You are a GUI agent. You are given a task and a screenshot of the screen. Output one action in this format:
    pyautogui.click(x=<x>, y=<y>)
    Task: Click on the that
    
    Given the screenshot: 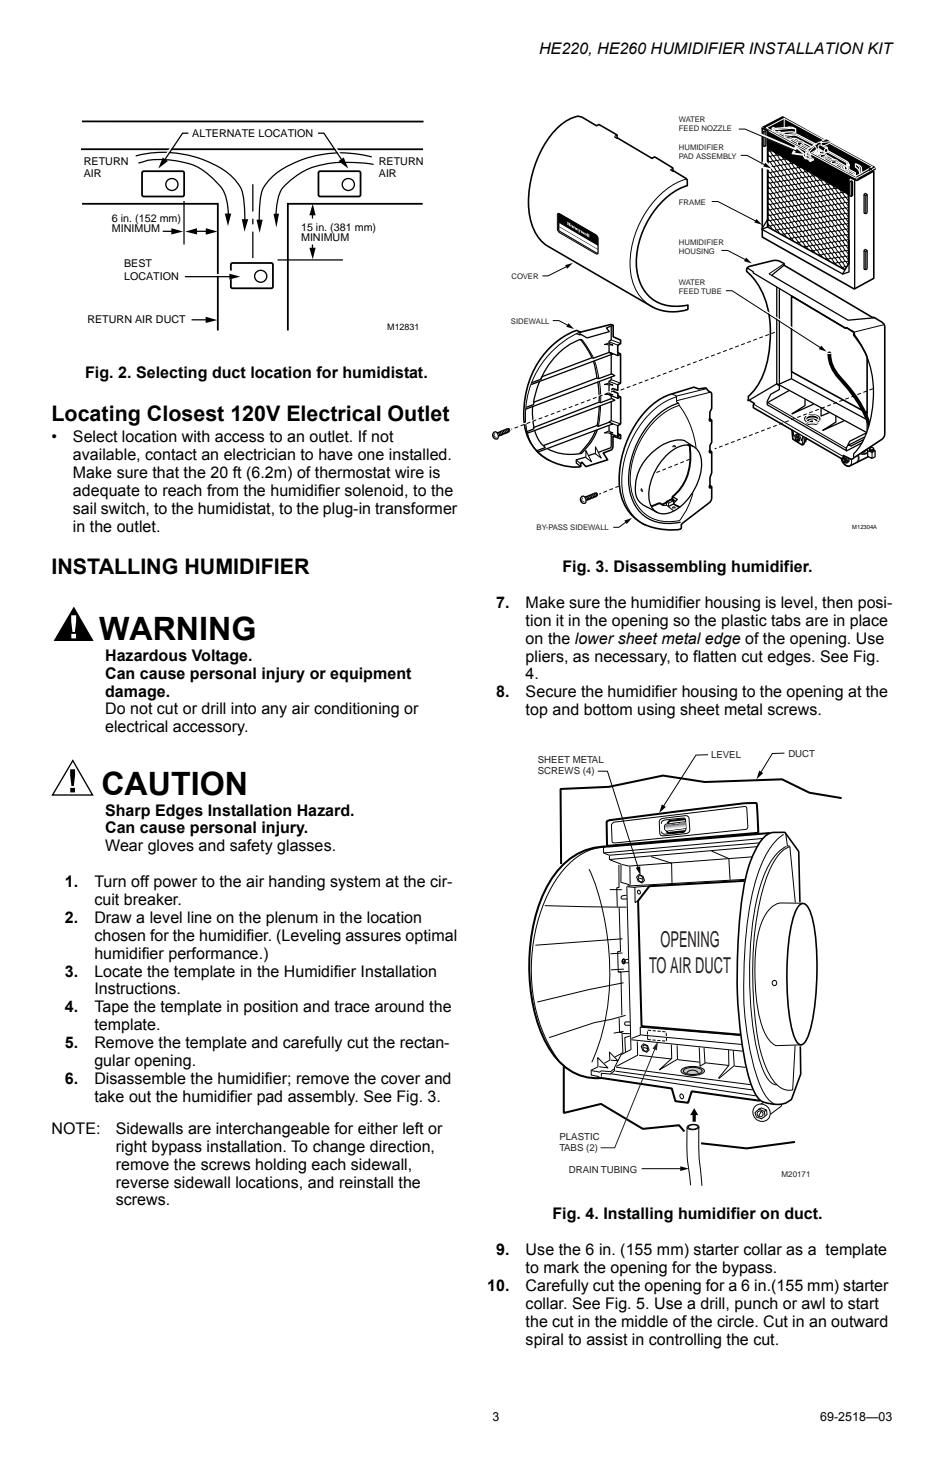 What is the action you would take?
    pyautogui.click(x=165, y=472)
